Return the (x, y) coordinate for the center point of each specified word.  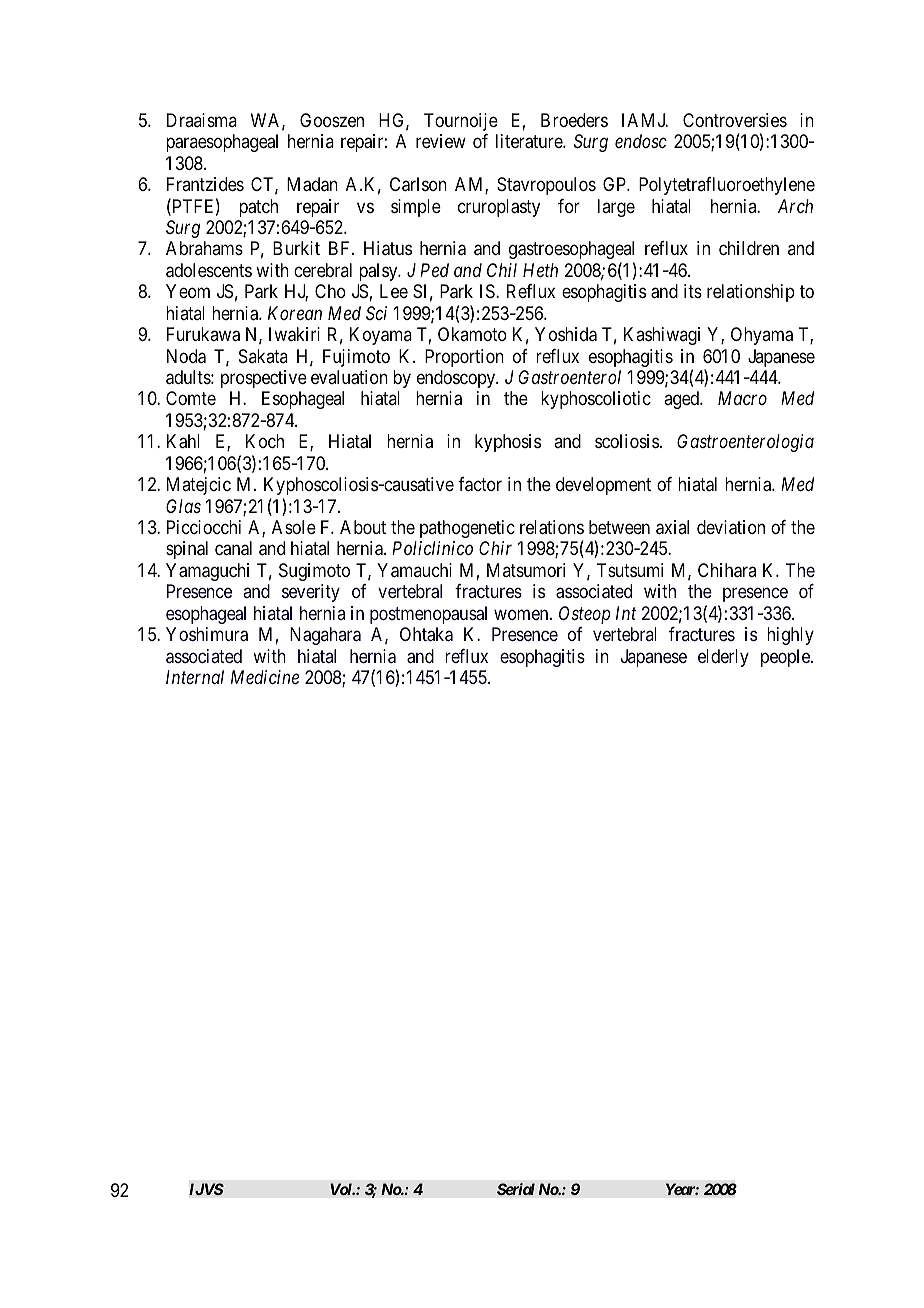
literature (530, 141)
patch (258, 208)
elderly (723, 658)
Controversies (735, 120)
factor (480, 484)
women (522, 614)
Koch (265, 441)
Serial (516, 1189)
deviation (731, 527)
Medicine (265, 677)
